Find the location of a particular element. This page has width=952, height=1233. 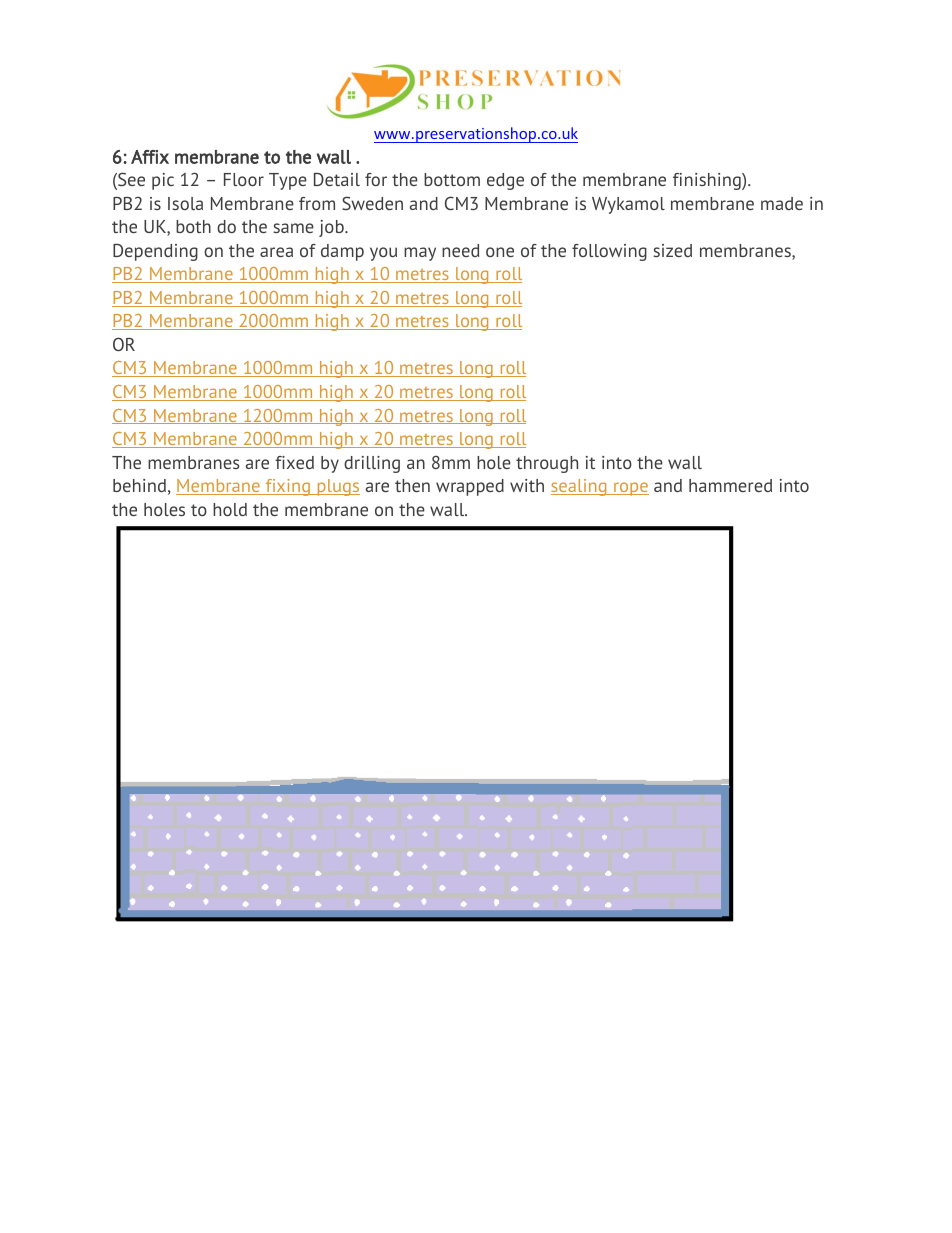

made is located at coordinates (782, 203).
